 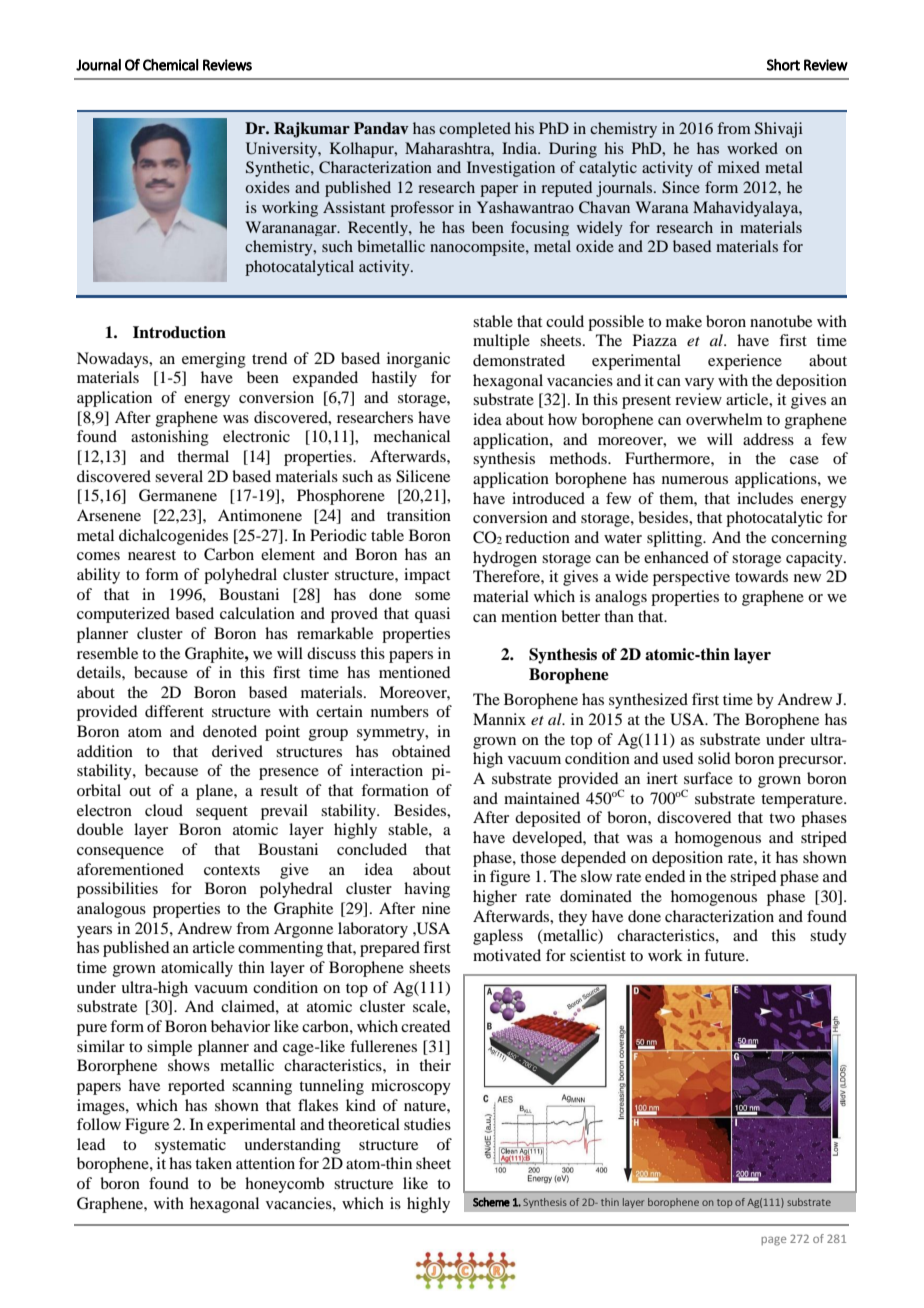 I want to click on includes, so click(x=765, y=498).
